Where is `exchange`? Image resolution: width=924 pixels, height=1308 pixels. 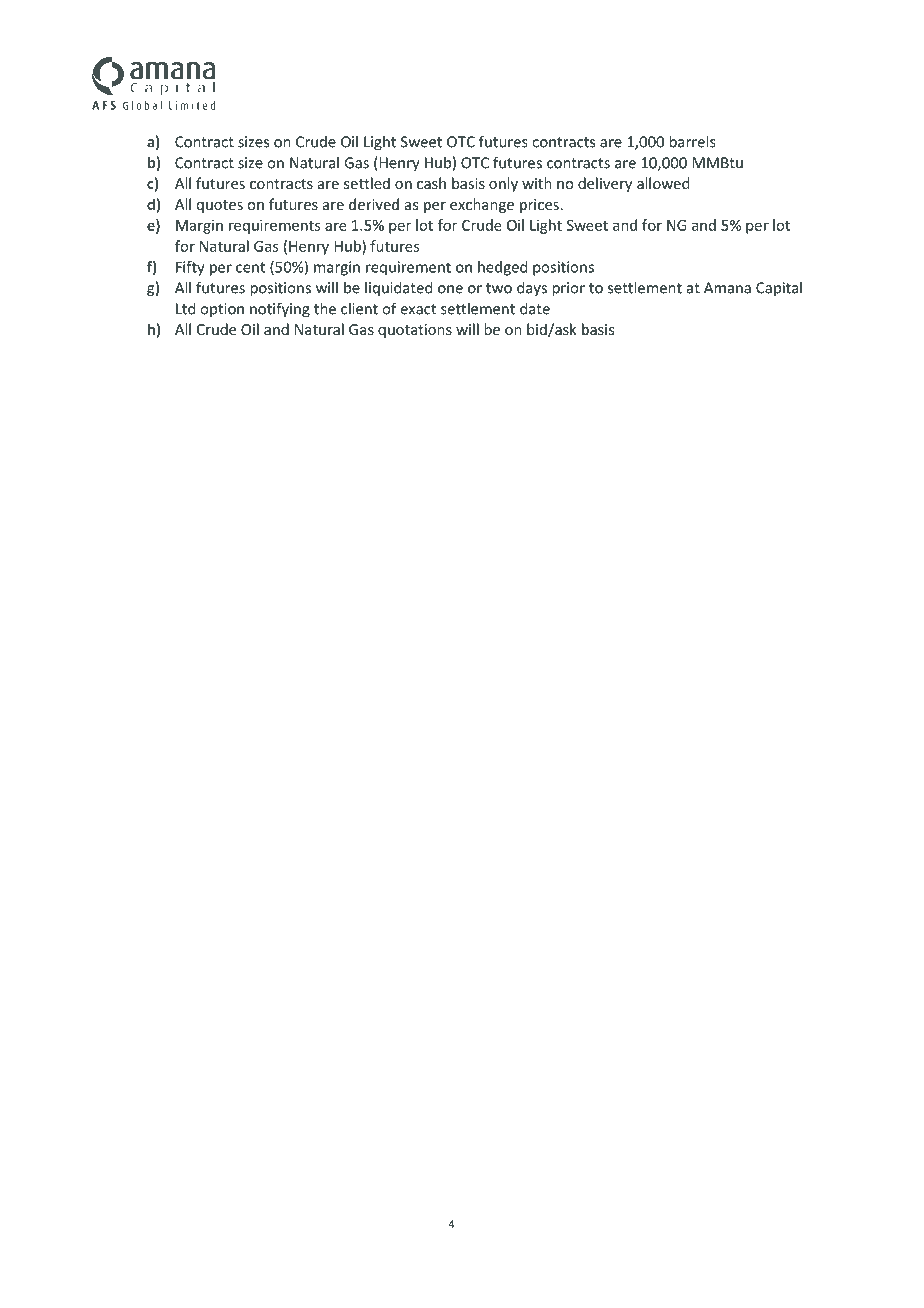
exchange is located at coordinates (482, 205).
